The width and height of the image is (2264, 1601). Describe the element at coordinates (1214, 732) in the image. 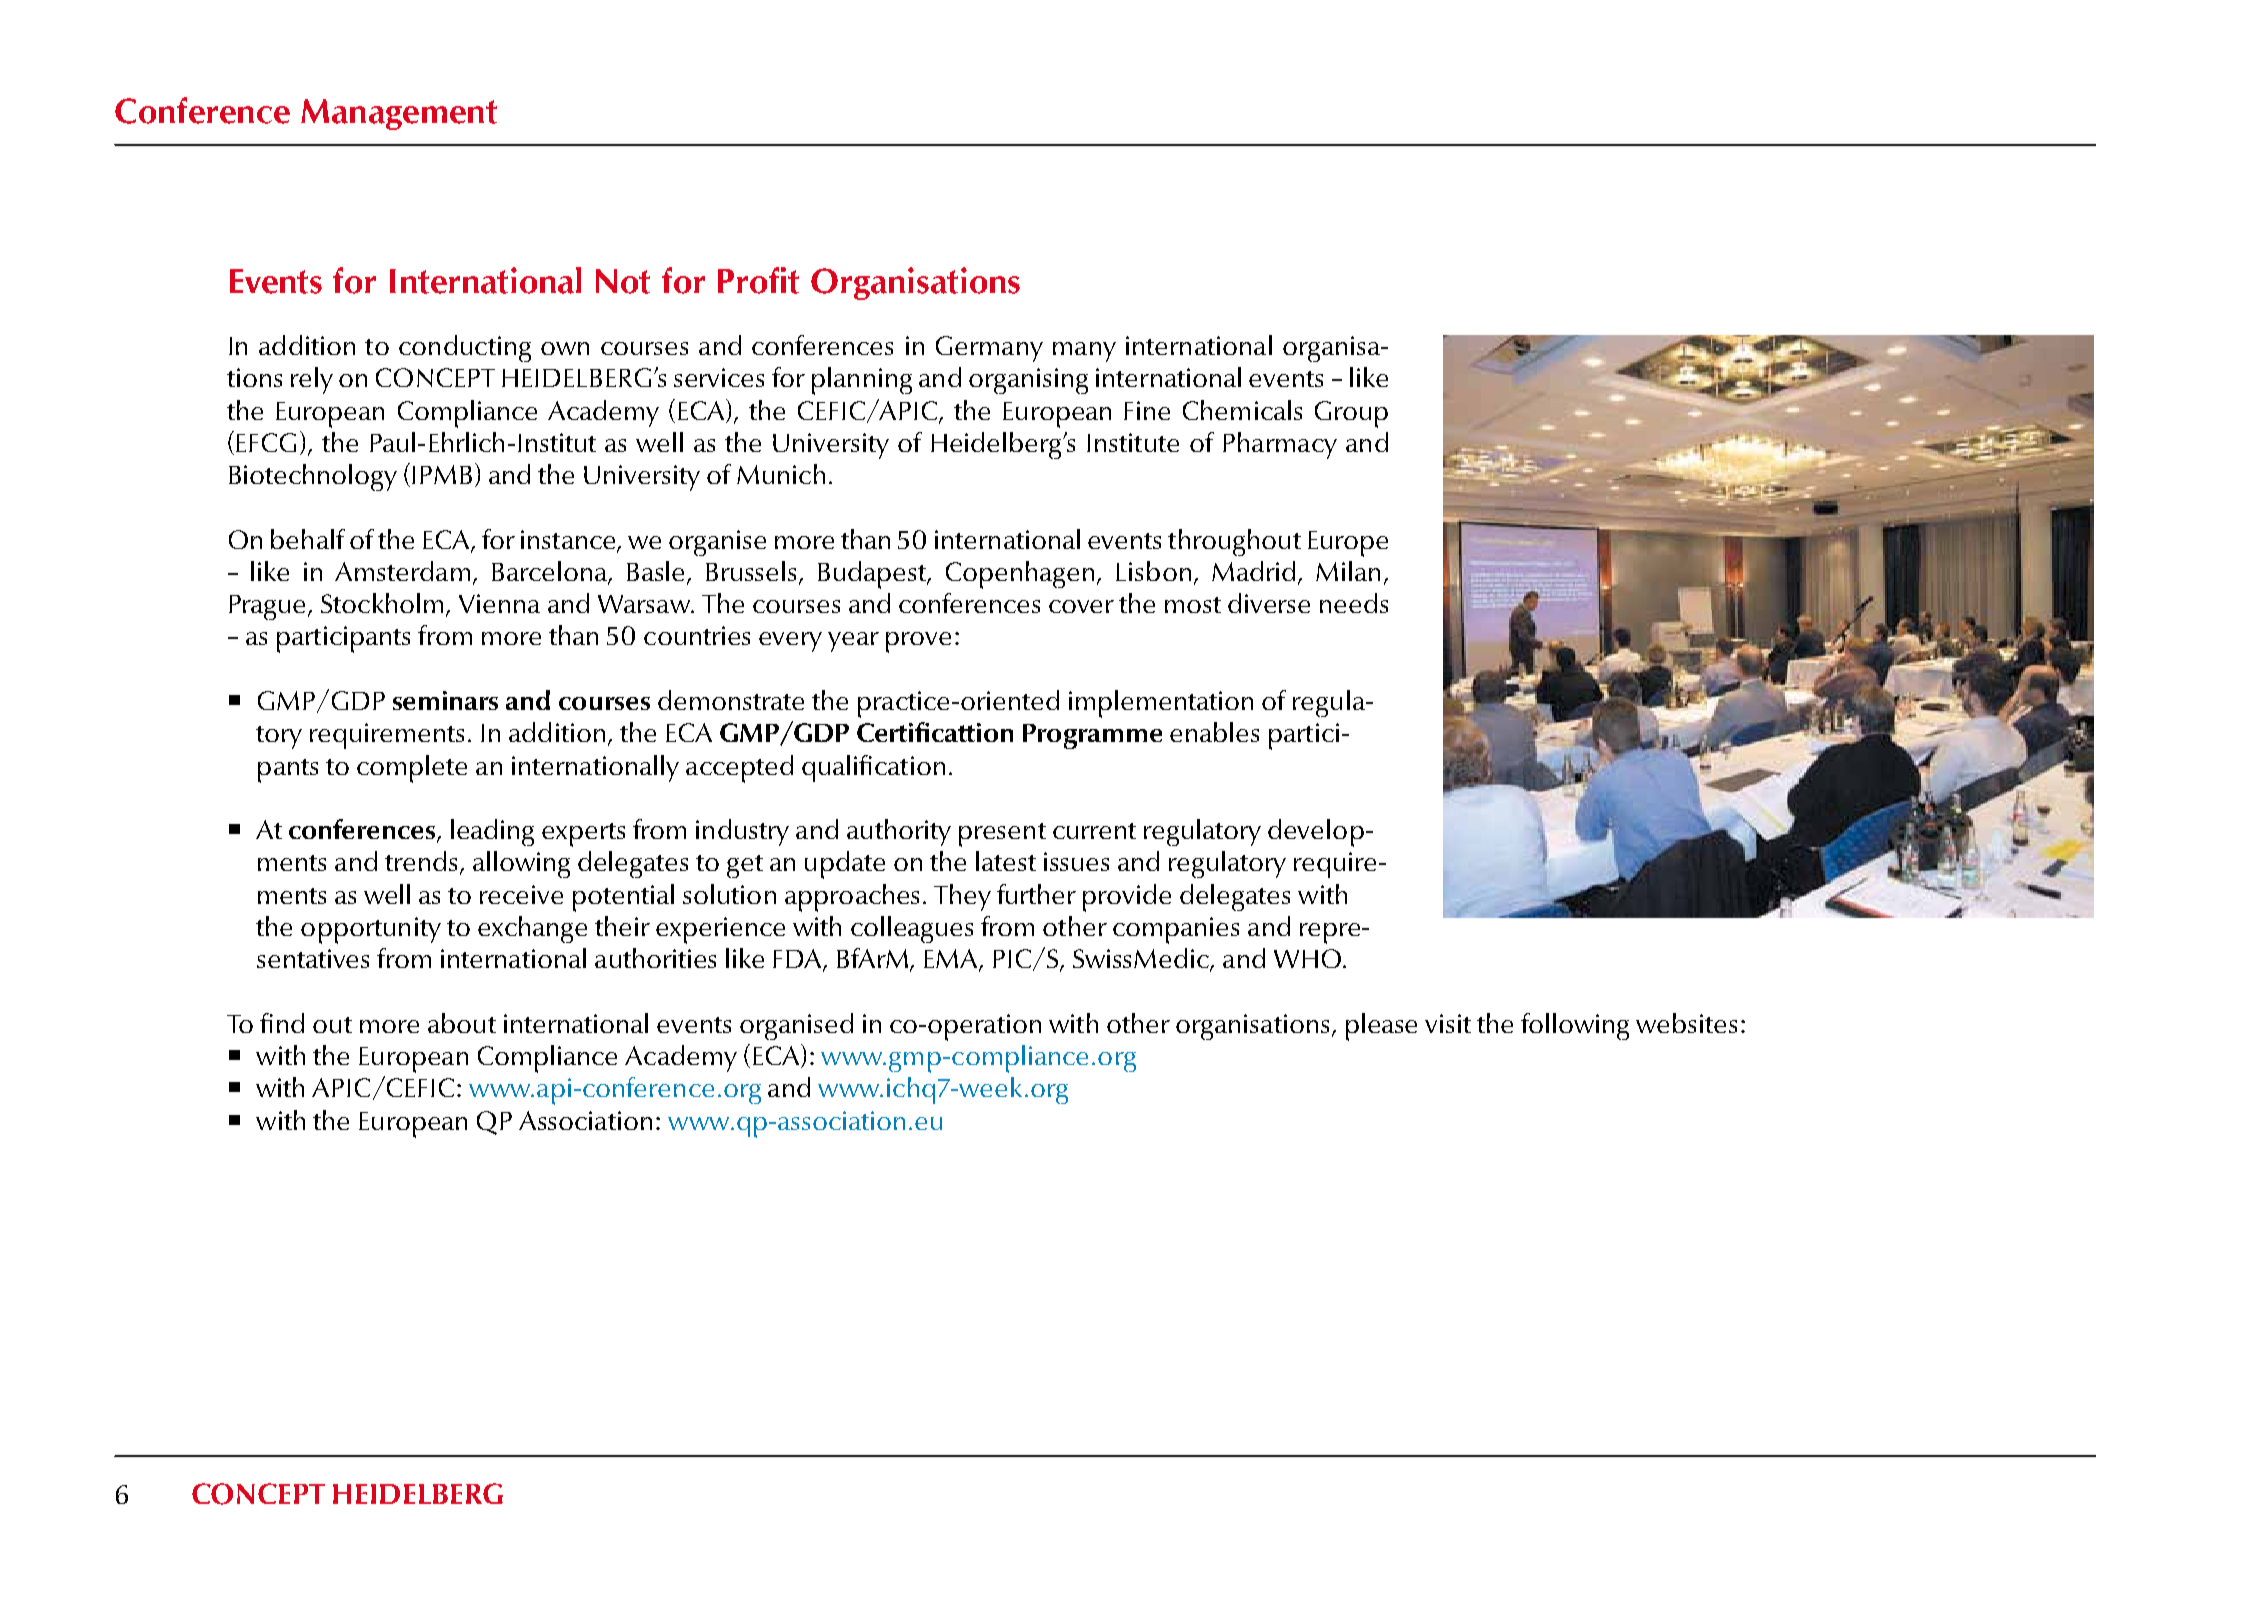

I see `enables` at that location.
